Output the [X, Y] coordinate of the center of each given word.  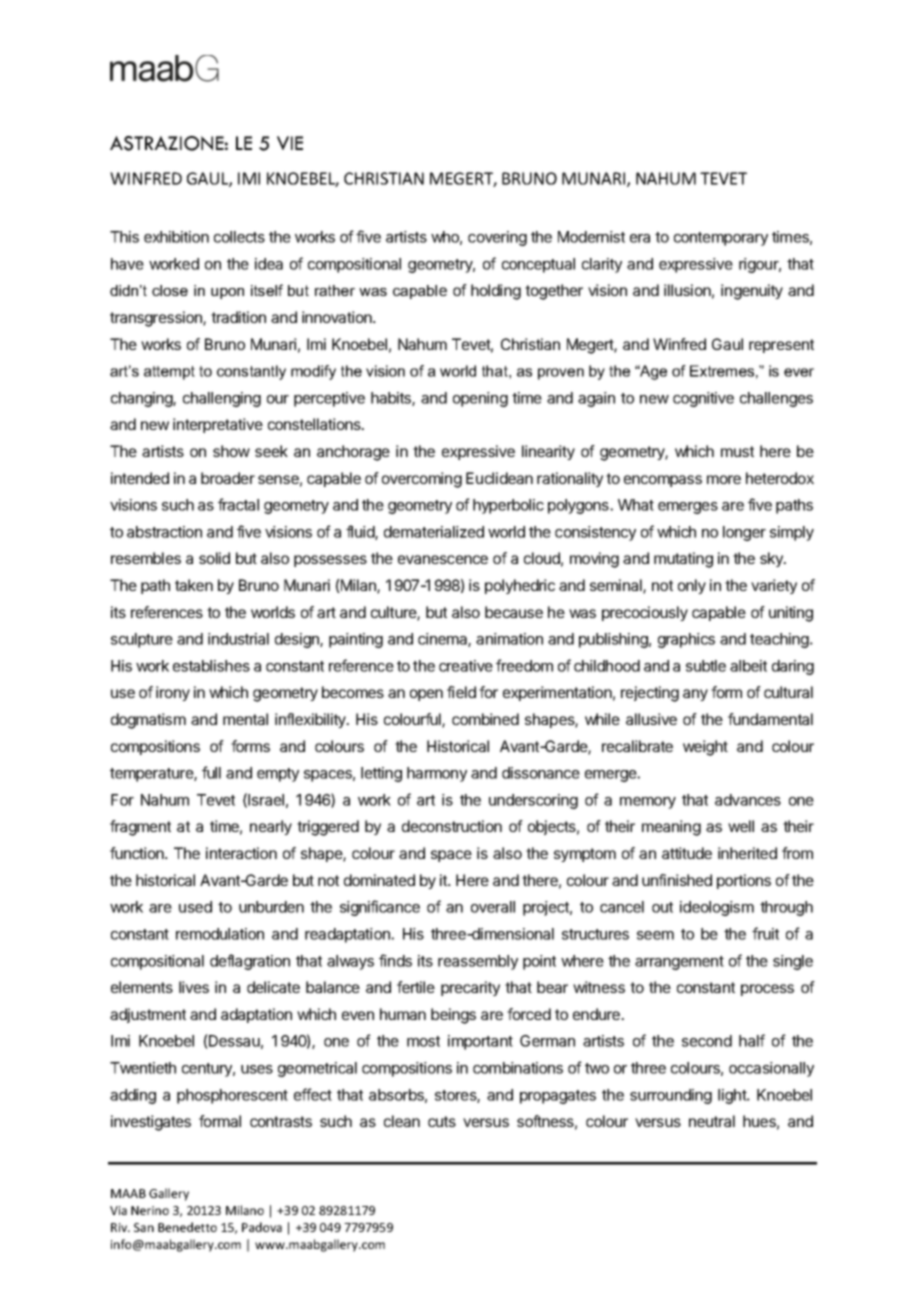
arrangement [679, 963]
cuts [442, 1121]
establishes [211, 666]
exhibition [176, 237]
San [144, 1227]
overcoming [422, 480]
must [737, 451]
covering [497, 238]
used [195, 907]
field [461, 692]
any [695, 695]
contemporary [721, 239]
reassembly [478, 962]
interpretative [218, 425]
